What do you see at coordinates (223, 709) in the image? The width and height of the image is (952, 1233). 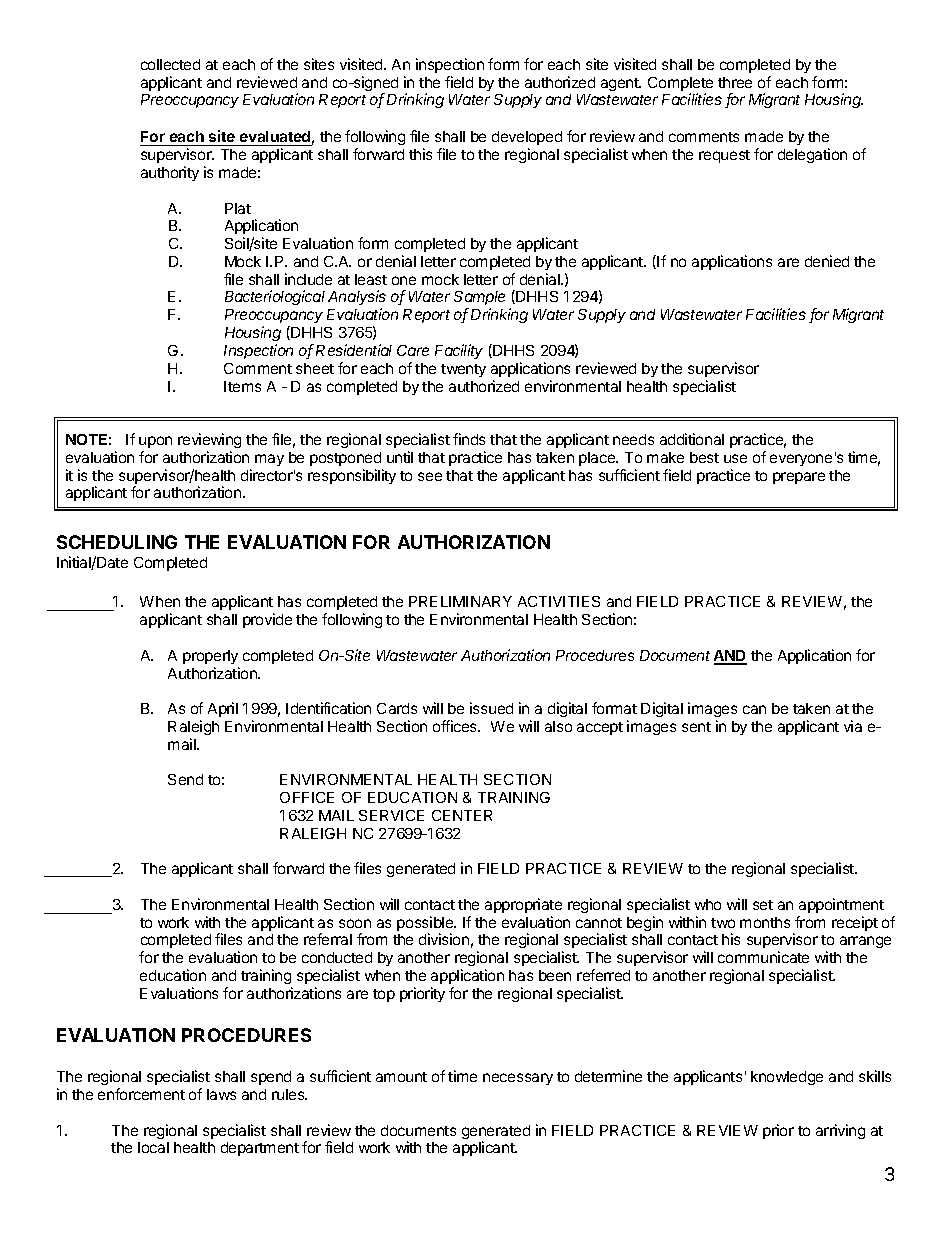 I see `April` at bounding box center [223, 709].
